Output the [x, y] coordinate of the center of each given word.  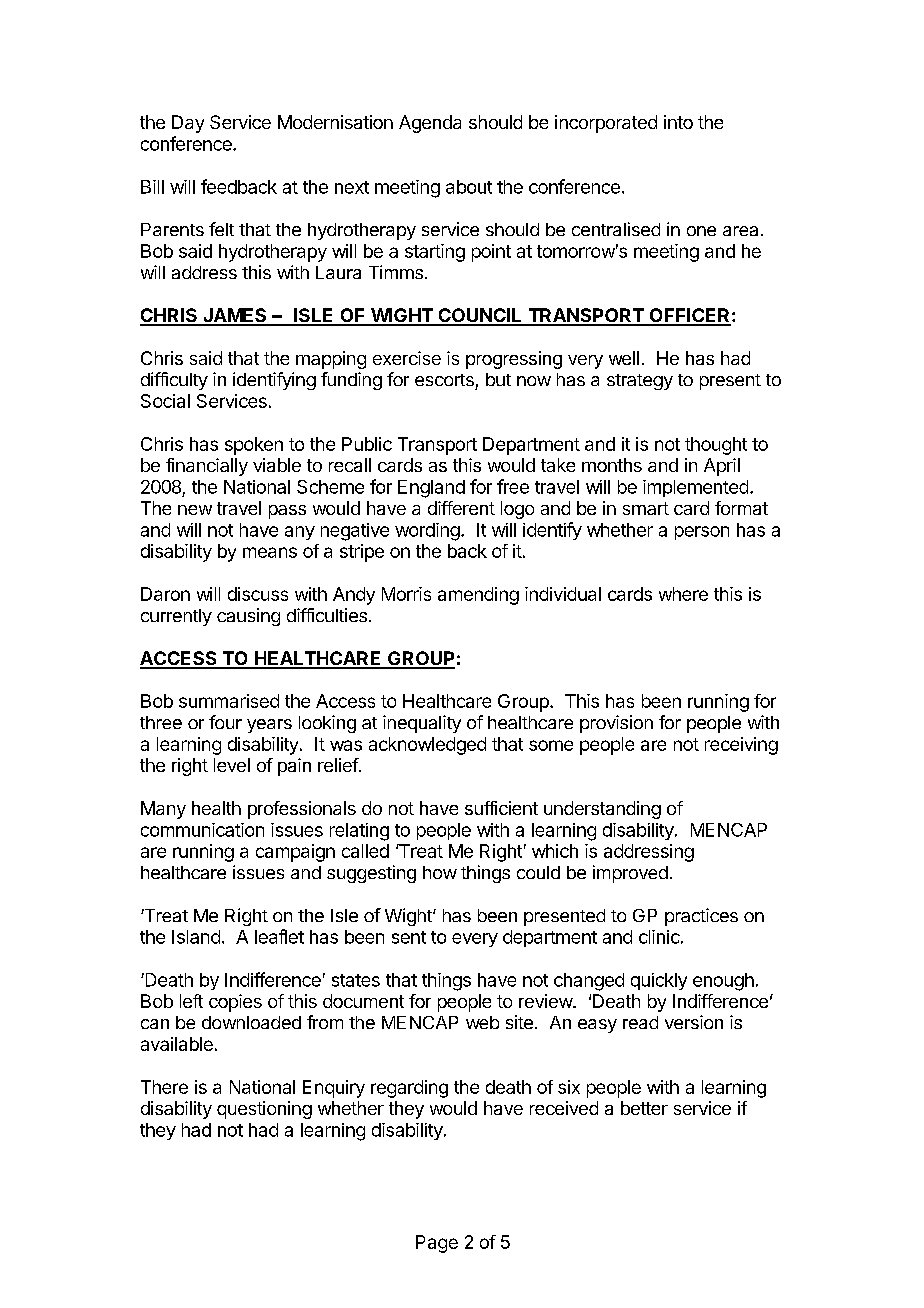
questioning [264, 1110]
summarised [229, 701]
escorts [444, 380]
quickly [659, 981]
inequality [422, 724]
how [440, 872]
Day [188, 124]
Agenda [430, 124]
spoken [254, 446]
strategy [640, 382]
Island [196, 937]
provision [616, 724]
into [678, 122]
